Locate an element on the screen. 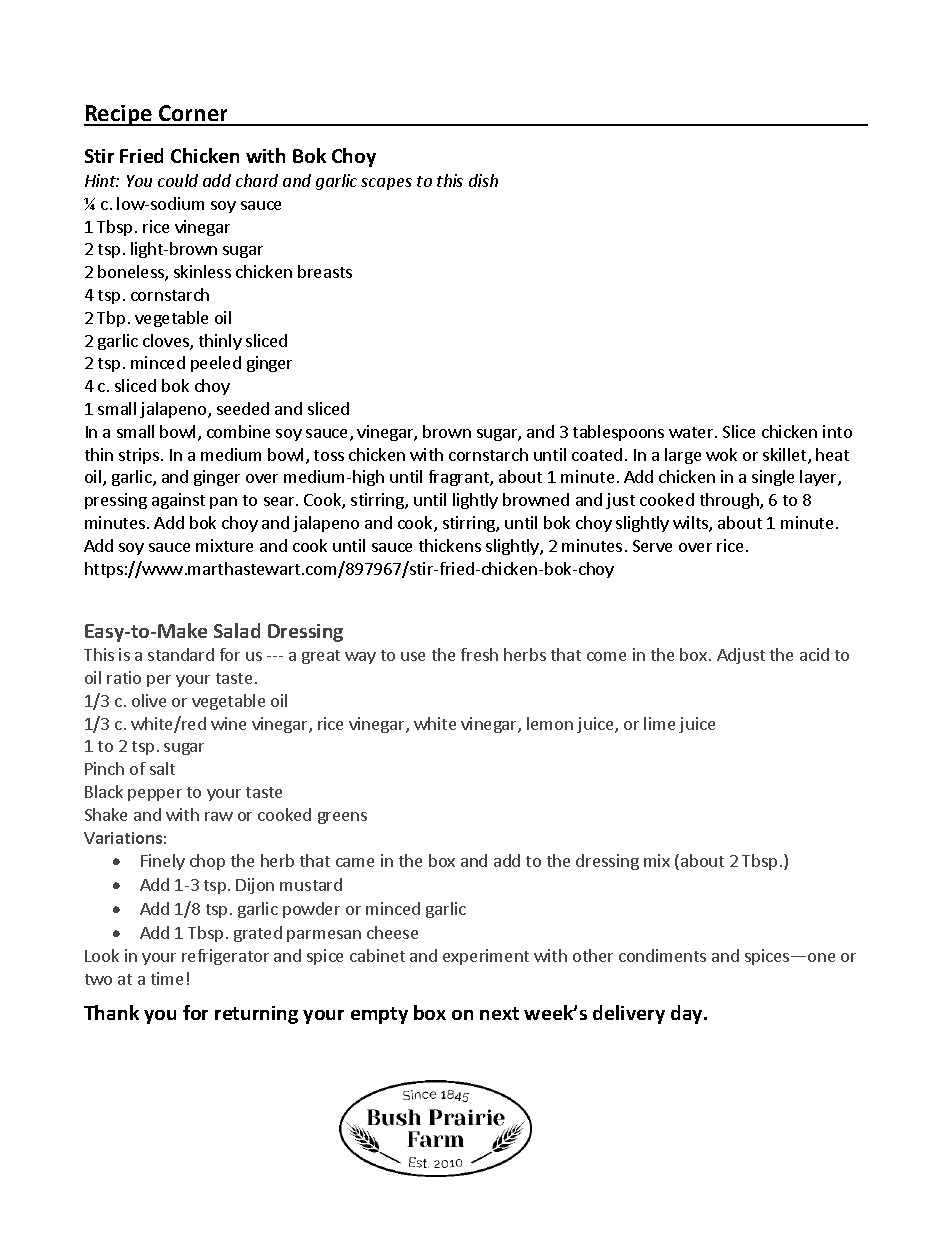 Image resolution: width=952 pixels, height=1233 pixels. water is located at coordinates (692, 432).
